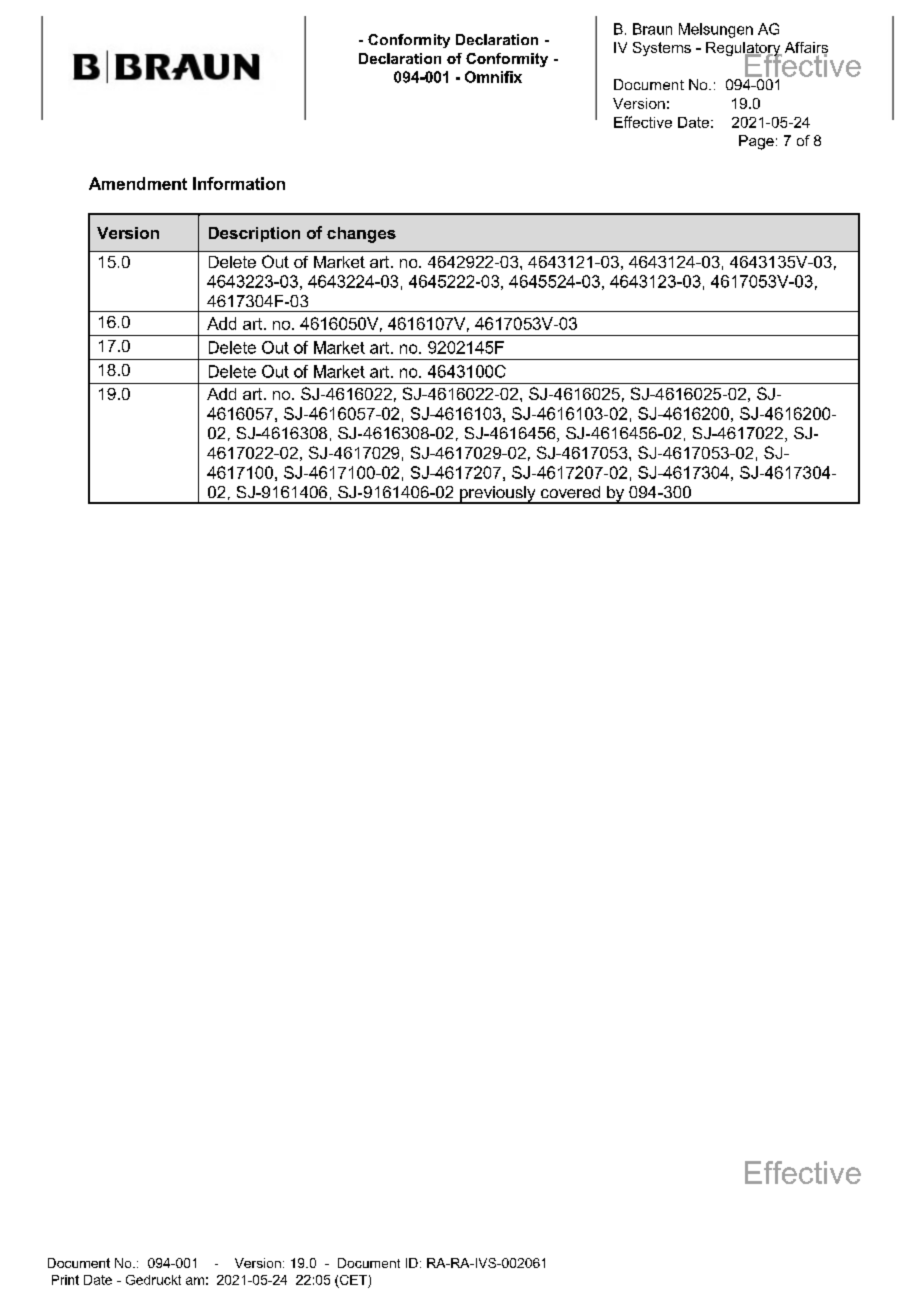  Describe the element at coordinates (662, 49) in the screenshot. I see `Systems` at that location.
